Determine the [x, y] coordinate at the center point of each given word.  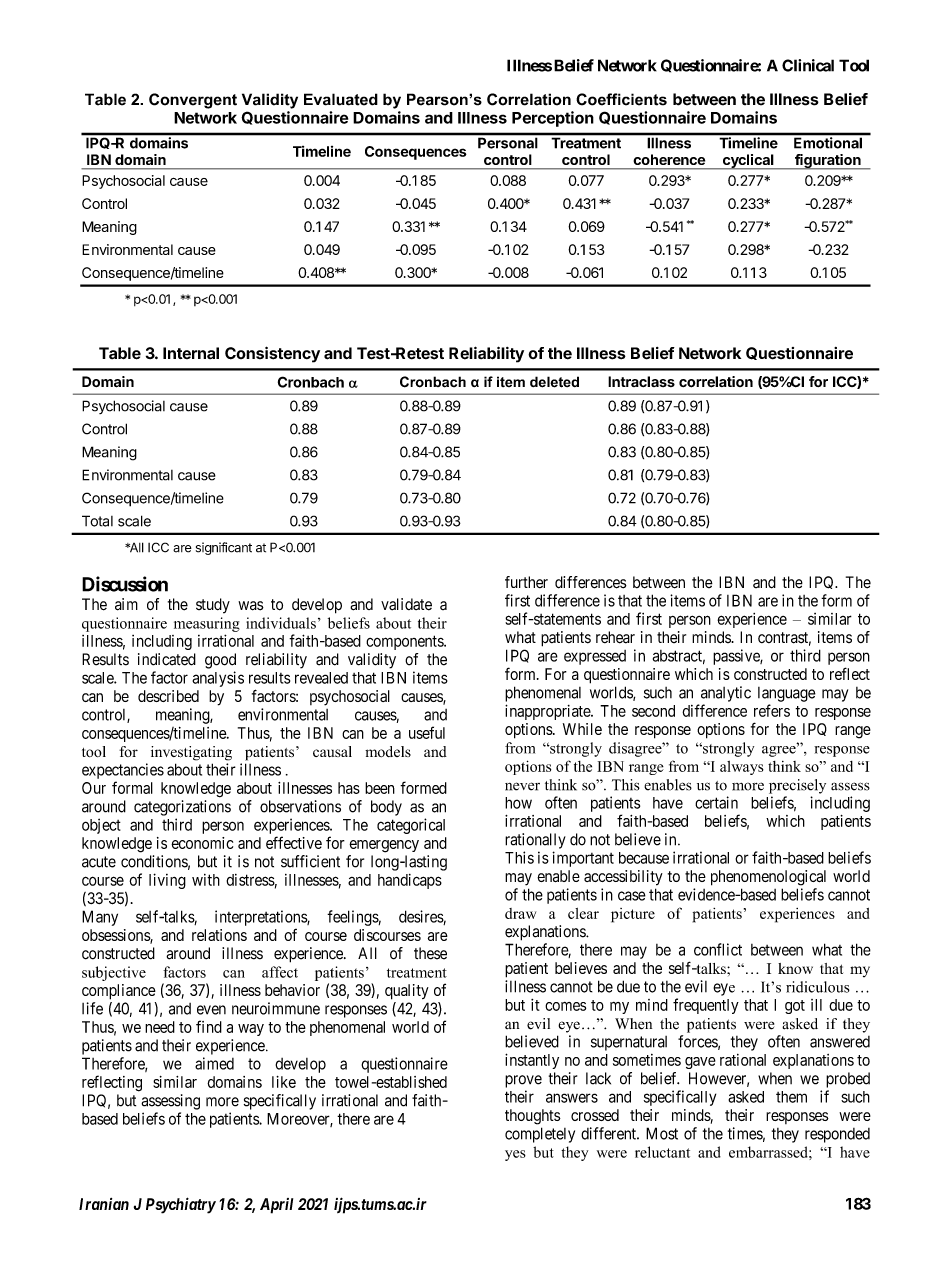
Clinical [808, 65]
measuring [207, 624]
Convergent [193, 101]
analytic [726, 694]
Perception [553, 119]
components [405, 642]
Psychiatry [181, 1205]
